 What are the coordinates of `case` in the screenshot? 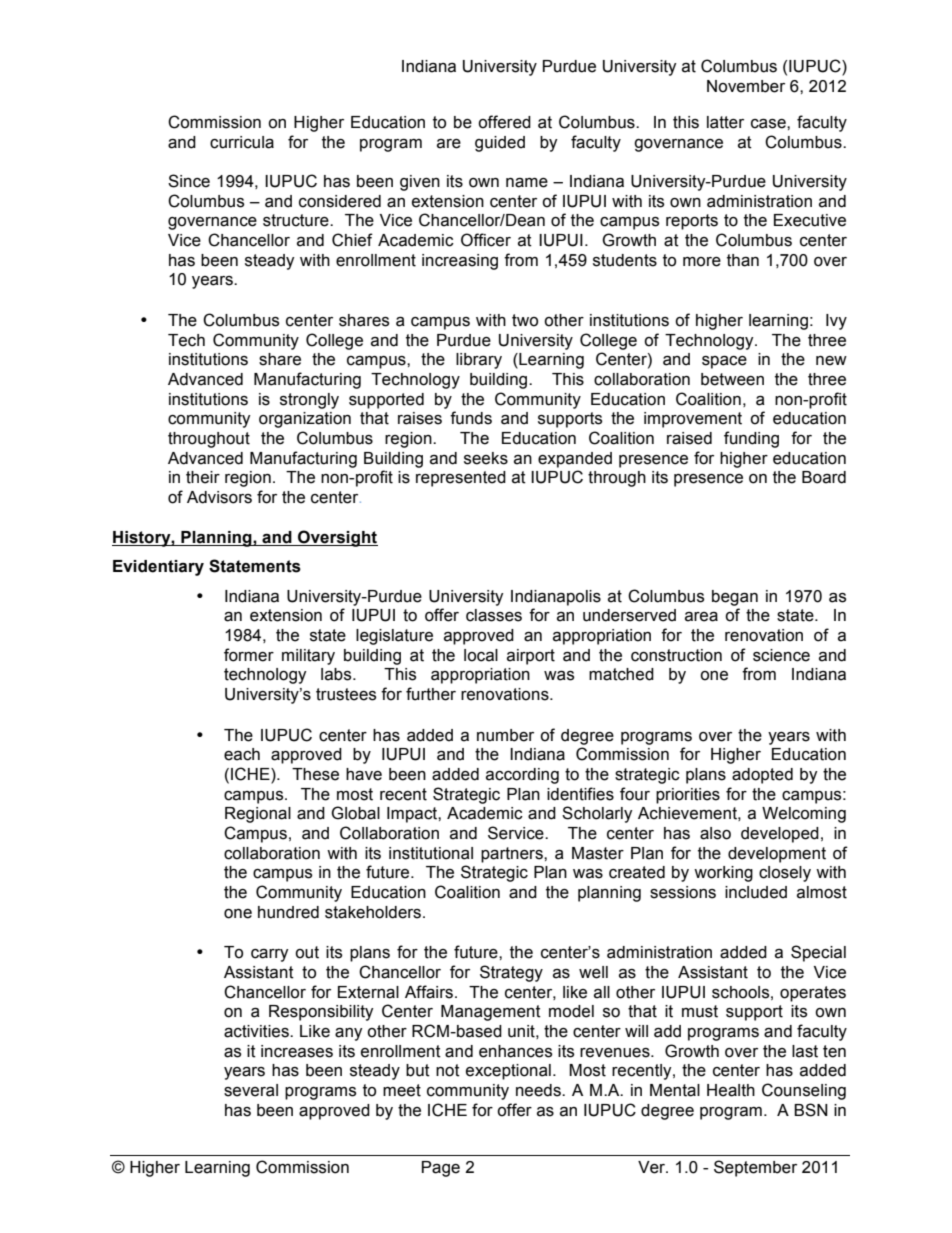 It's located at (769, 123).
